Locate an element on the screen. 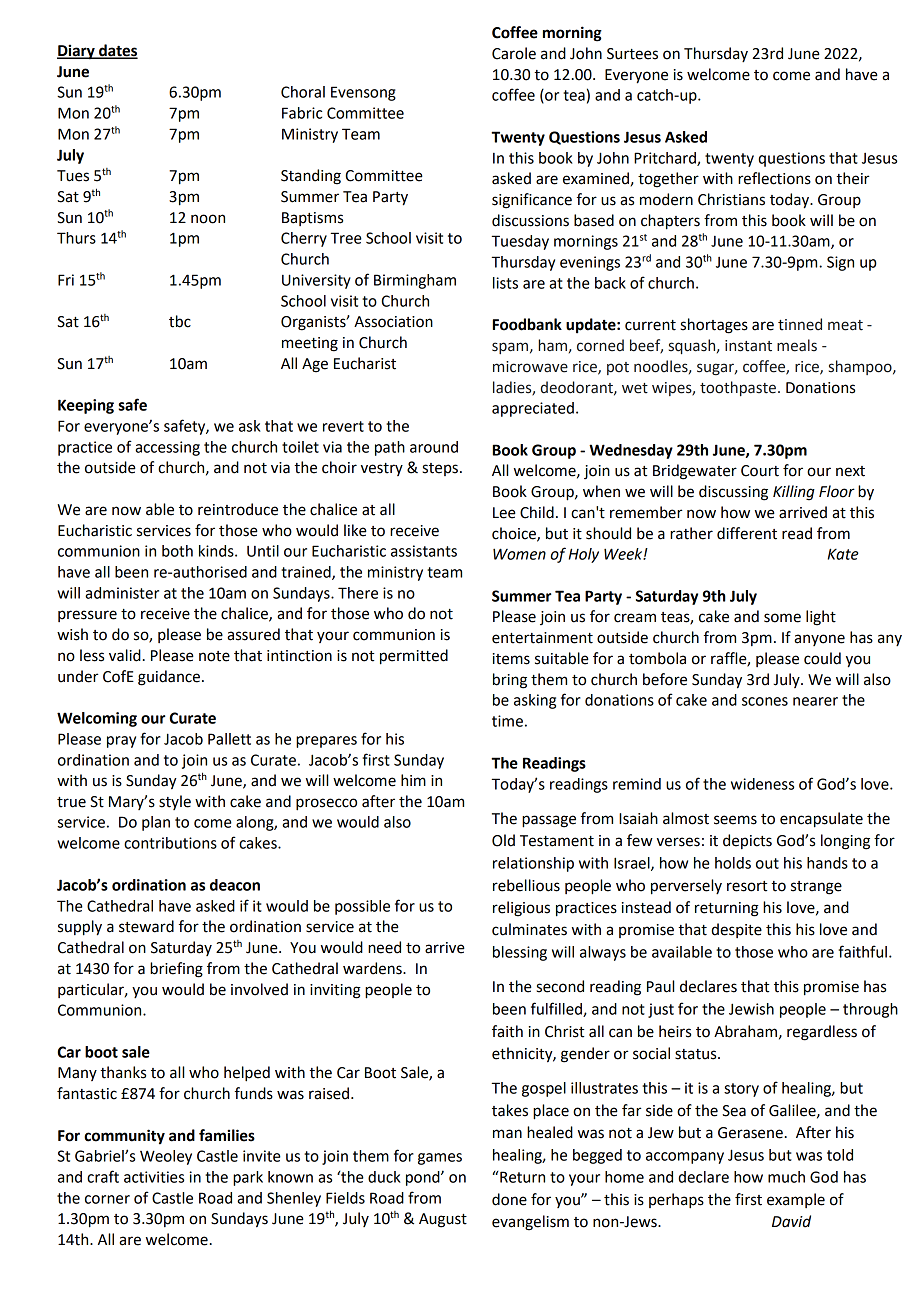  Carole is located at coordinates (514, 53).
